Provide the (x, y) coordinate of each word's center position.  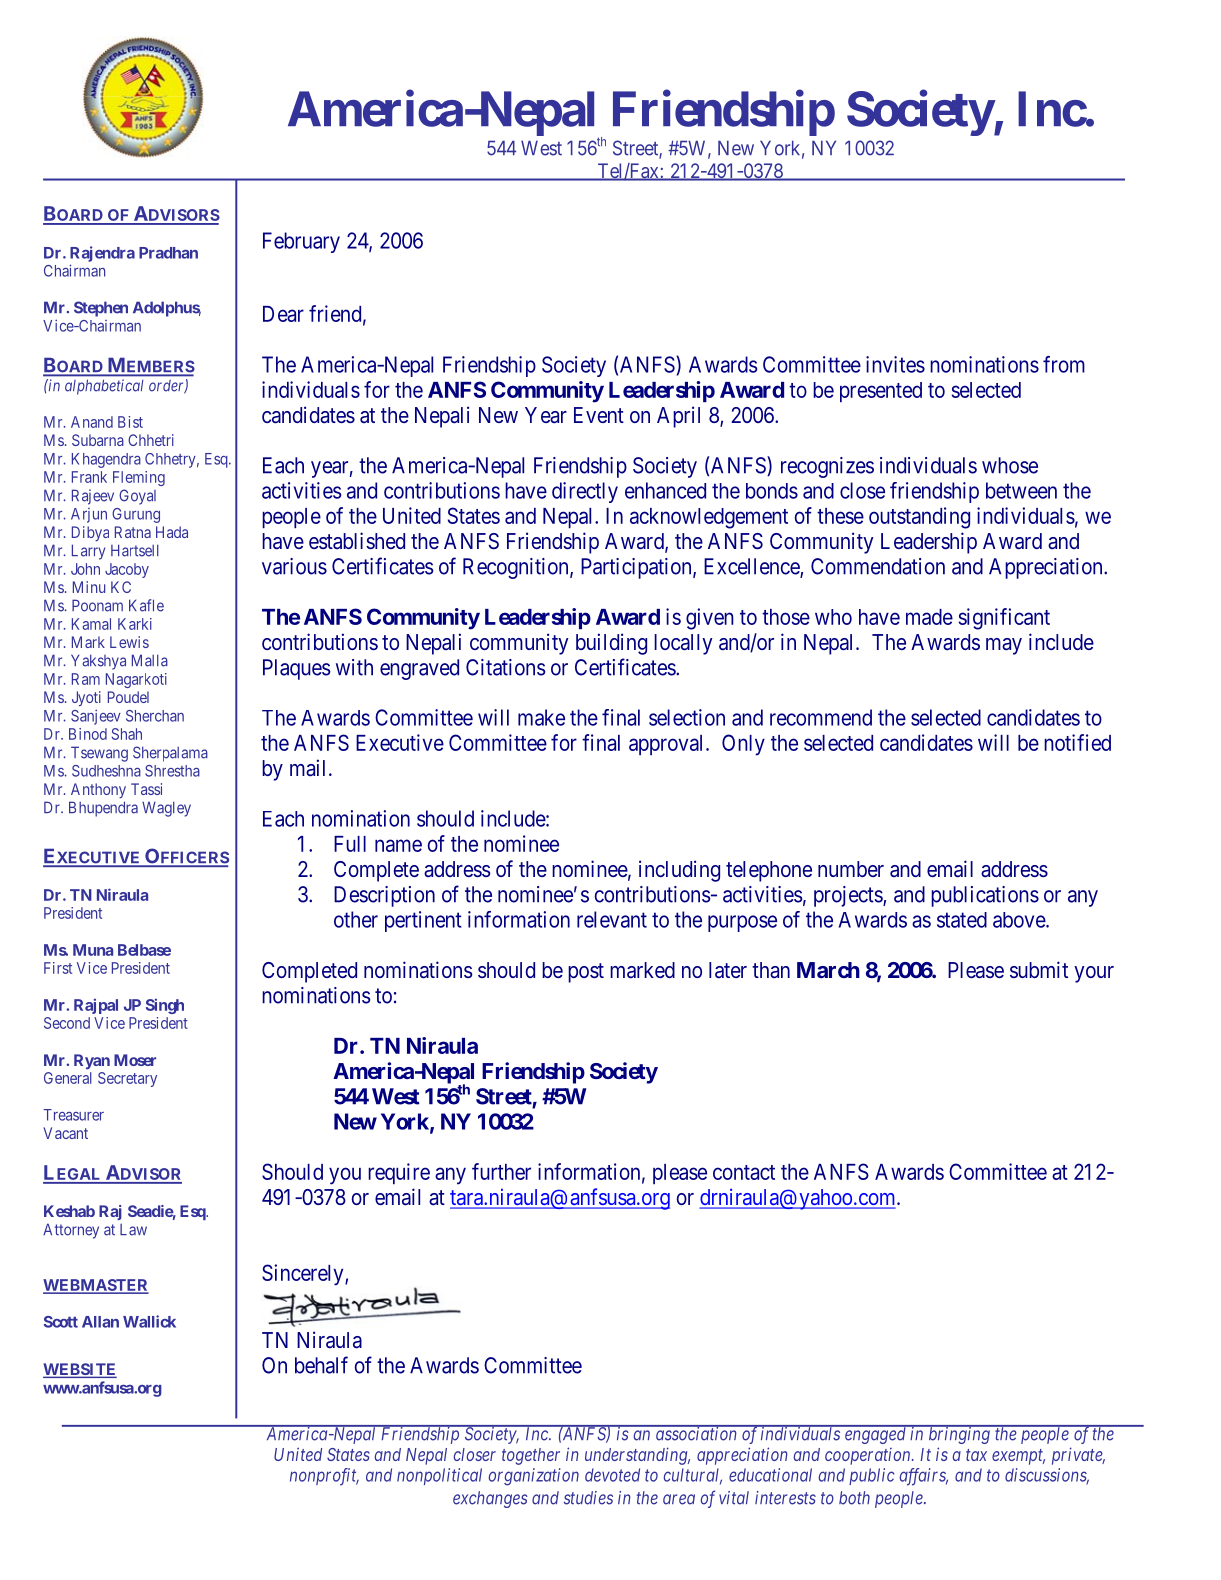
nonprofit (324, 1477)
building (611, 644)
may (1004, 646)
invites (895, 364)
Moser (135, 1060)
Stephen (101, 309)
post (586, 973)
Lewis (129, 642)
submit (1039, 969)
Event (599, 415)
